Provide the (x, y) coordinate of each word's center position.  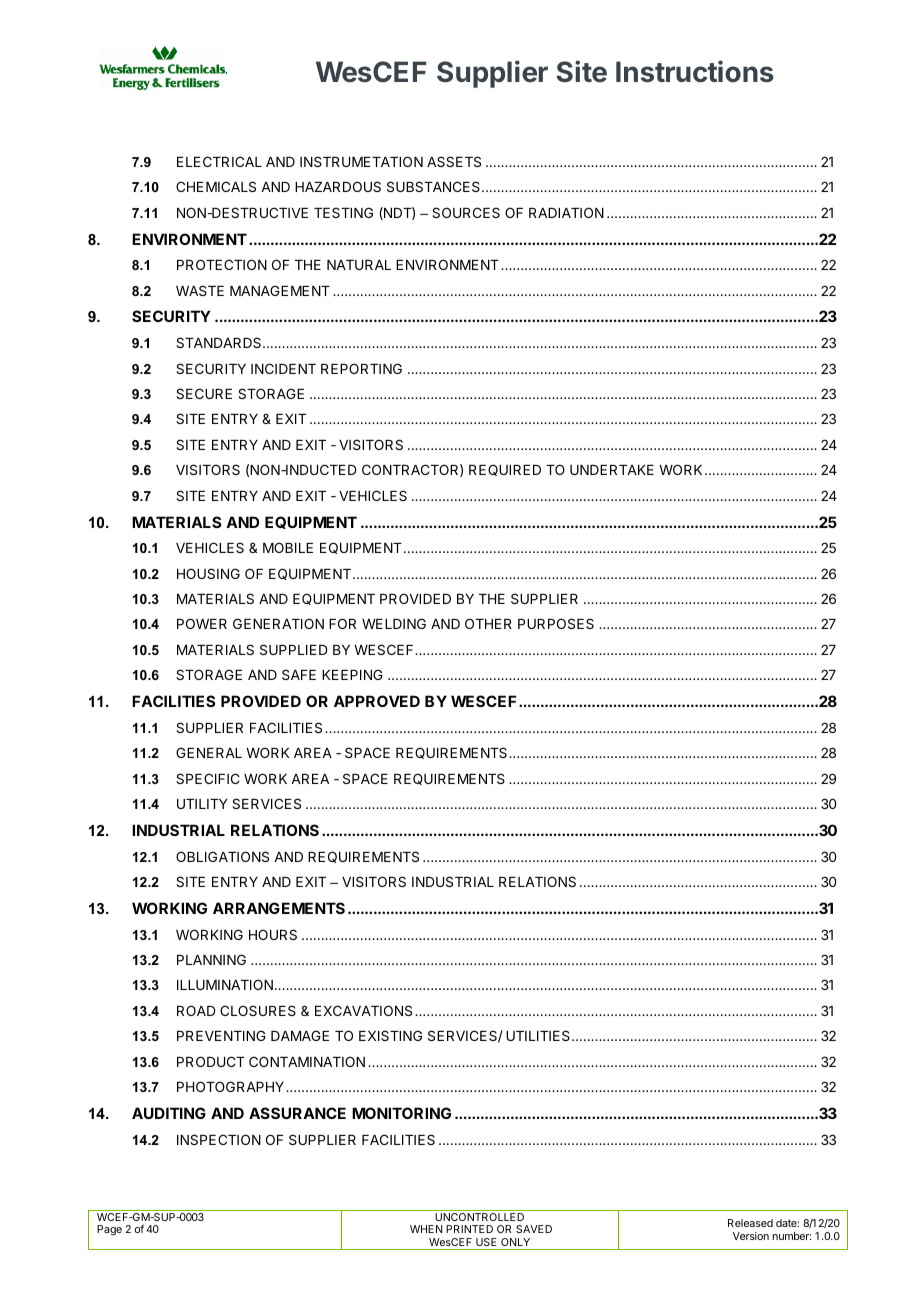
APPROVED (377, 701)
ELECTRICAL (219, 161)
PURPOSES (556, 623)
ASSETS (454, 161)
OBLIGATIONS (222, 856)
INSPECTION (219, 1139)
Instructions (695, 71)
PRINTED (469, 1229)
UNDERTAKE (612, 470)
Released (750, 1223)
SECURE (204, 393)
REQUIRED (505, 470)
